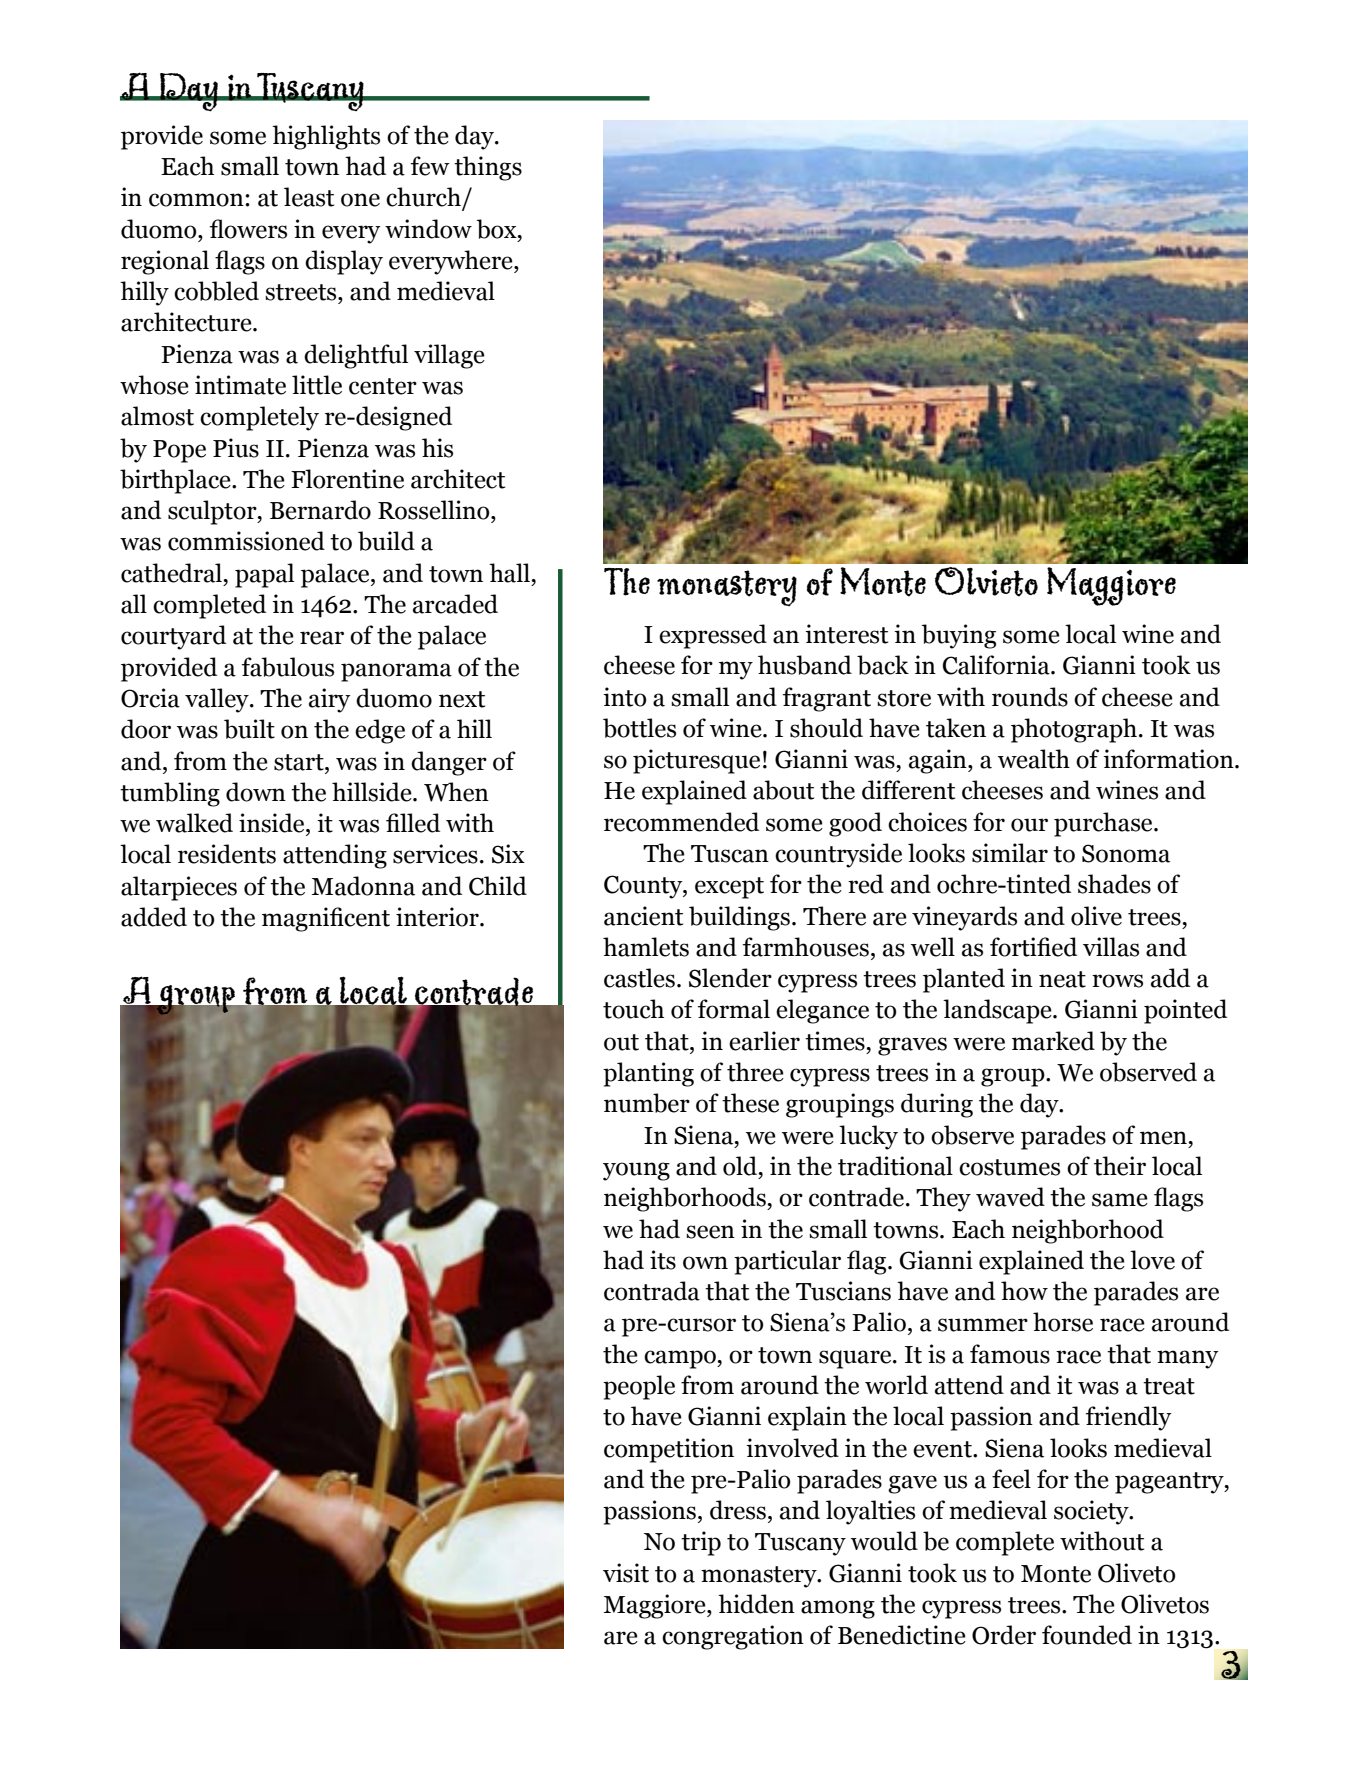  I want to click on things, so click(488, 168).
